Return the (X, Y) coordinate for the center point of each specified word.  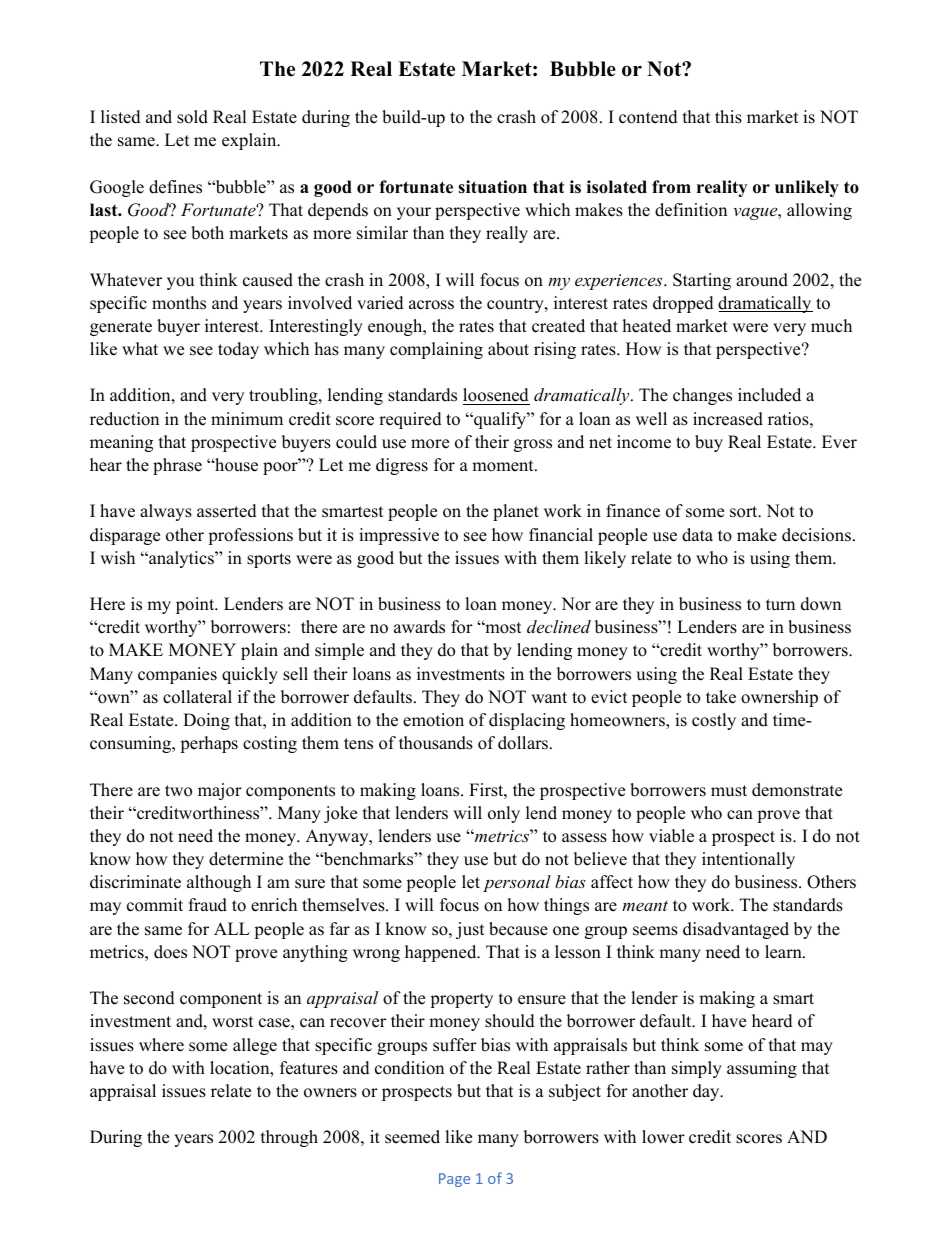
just (470, 930)
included (769, 395)
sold (192, 117)
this (728, 117)
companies (177, 675)
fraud (208, 905)
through (289, 1138)
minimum (247, 419)
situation (492, 187)
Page (454, 1180)
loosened (496, 396)
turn (780, 605)
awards (419, 627)
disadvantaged (736, 930)
